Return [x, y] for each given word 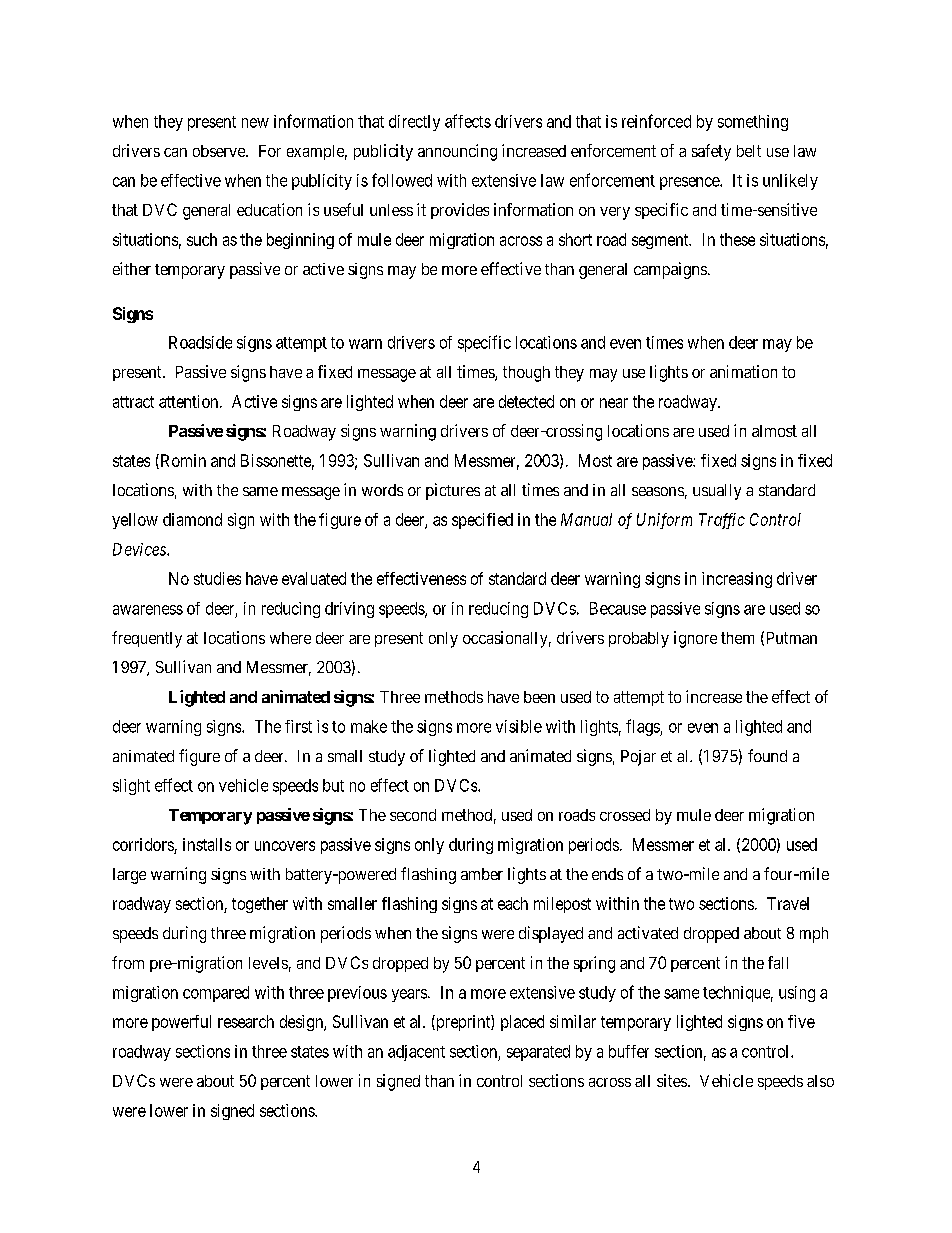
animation [743, 371]
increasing [737, 580]
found [767, 755]
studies [217, 578]
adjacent [416, 1053]
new [255, 123]
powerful [181, 1023]
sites [672, 1080]
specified [482, 521]
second [413, 815]
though [526, 374]
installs [207, 844]
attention [190, 401]
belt [749, 151]
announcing [457, 152]
